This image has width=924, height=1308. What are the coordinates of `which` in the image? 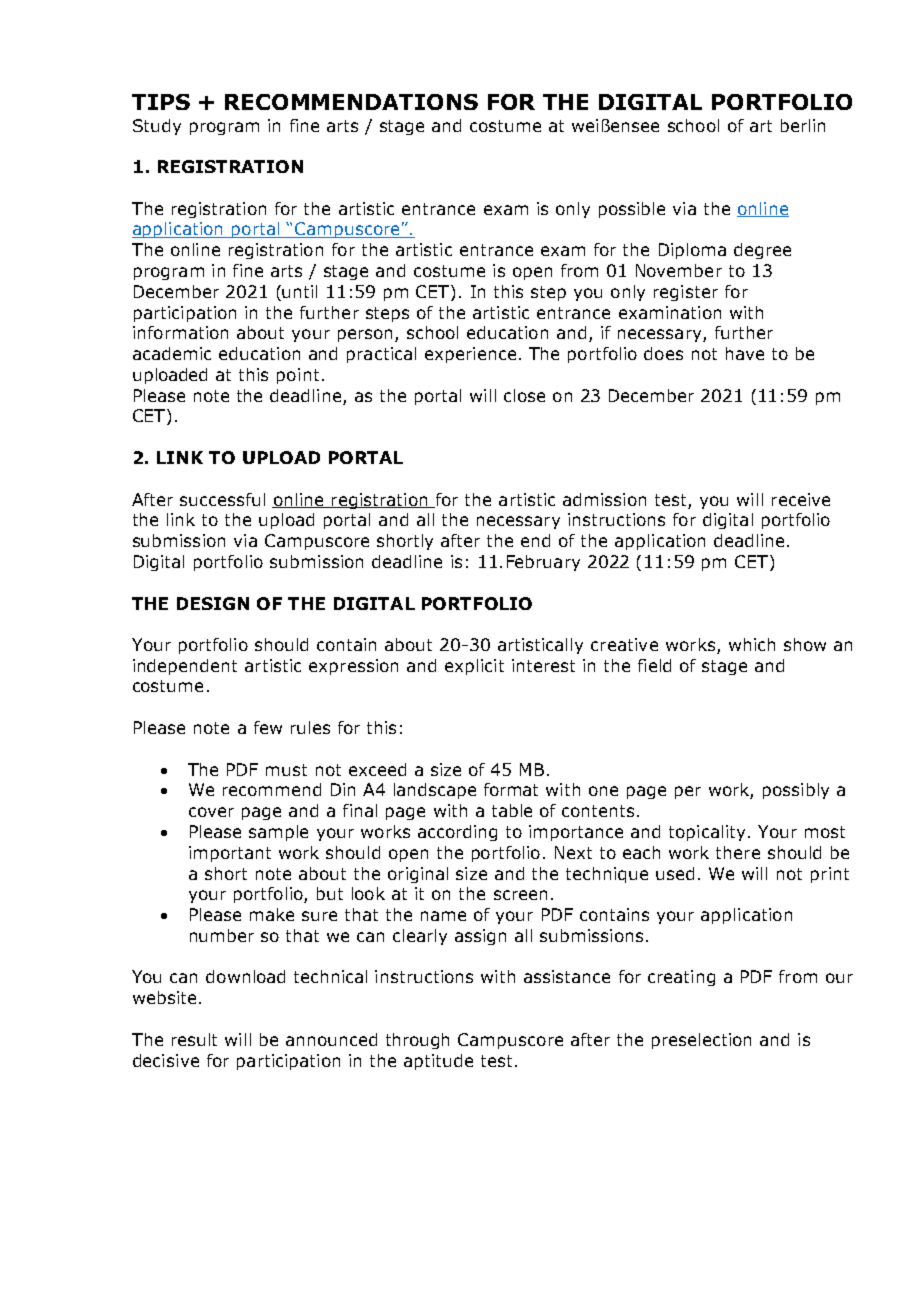 It's located at (752, 644).
